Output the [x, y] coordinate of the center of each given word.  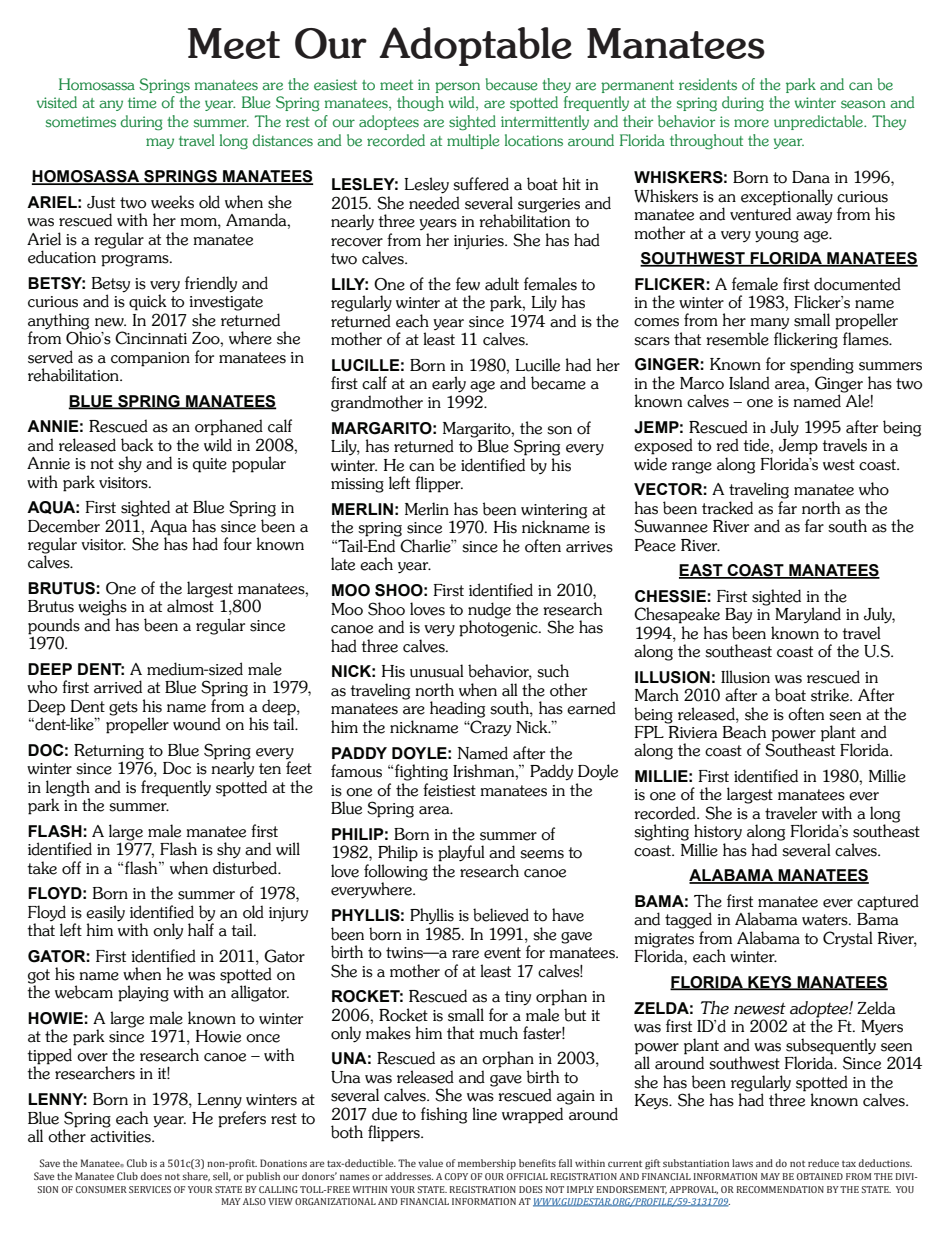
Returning [109, 753]
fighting [421, 772]
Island [749, 383]
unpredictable [819, 122]
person [457, 87]
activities [121, 1137]
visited [57, 102]
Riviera [692, 731]
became [558, 383]
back [137, 445]
